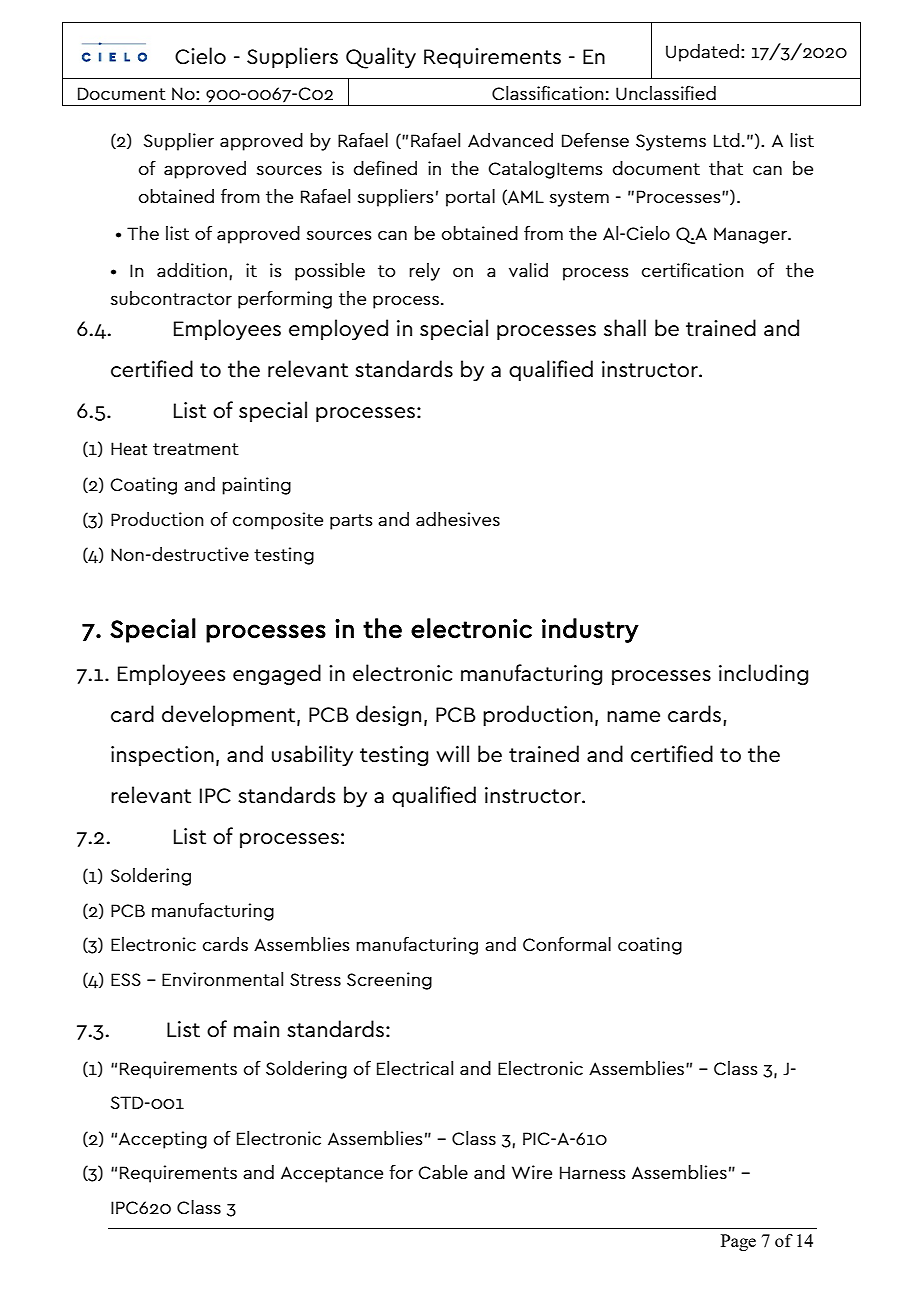 Image resolution: width=924 pixels, height=1308 pixels. Describe the element at coordinates (222, 979) in the screenshot. I see `Environmental` at that location.
